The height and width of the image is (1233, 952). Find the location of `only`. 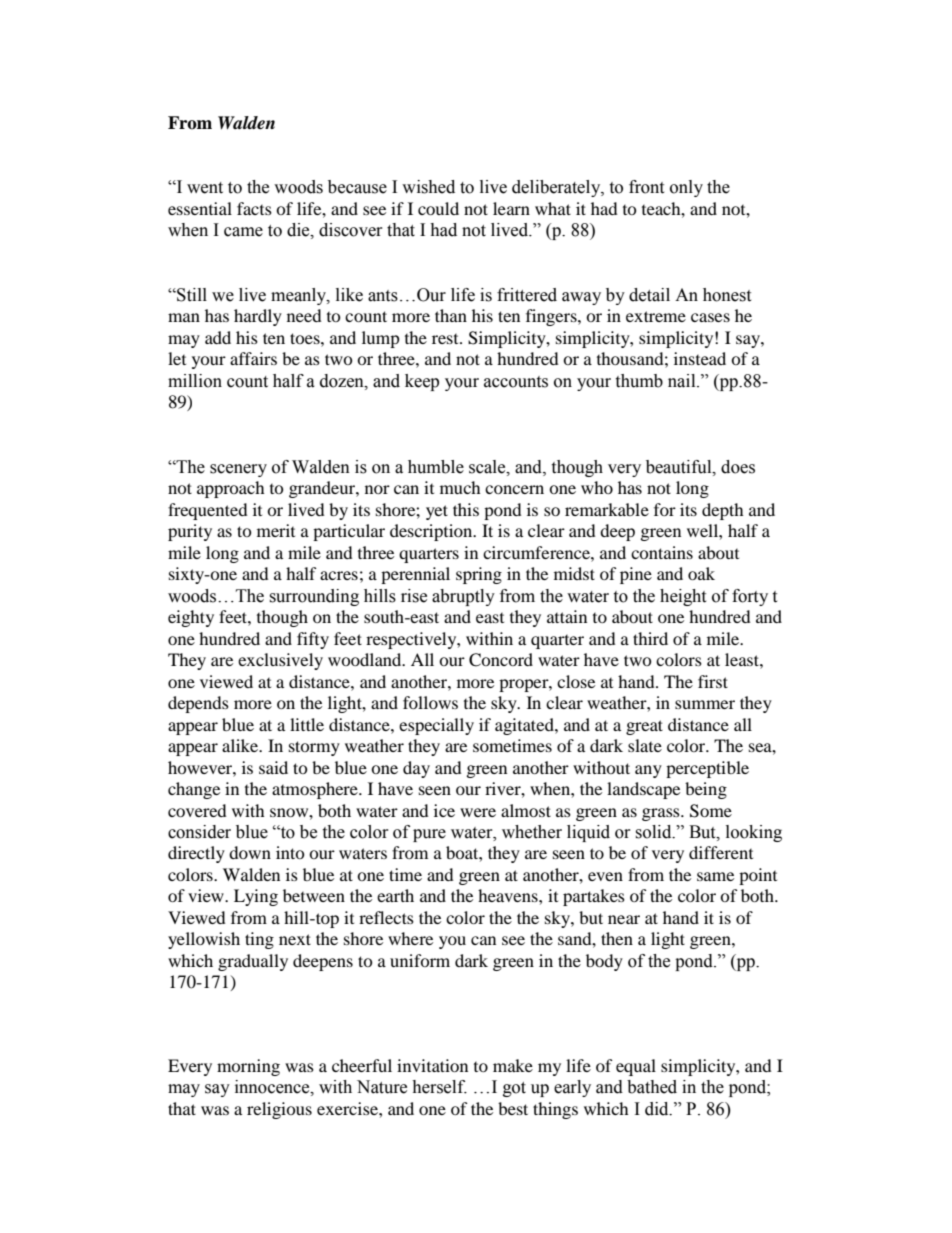

only is located at coordinates (686, 188).
